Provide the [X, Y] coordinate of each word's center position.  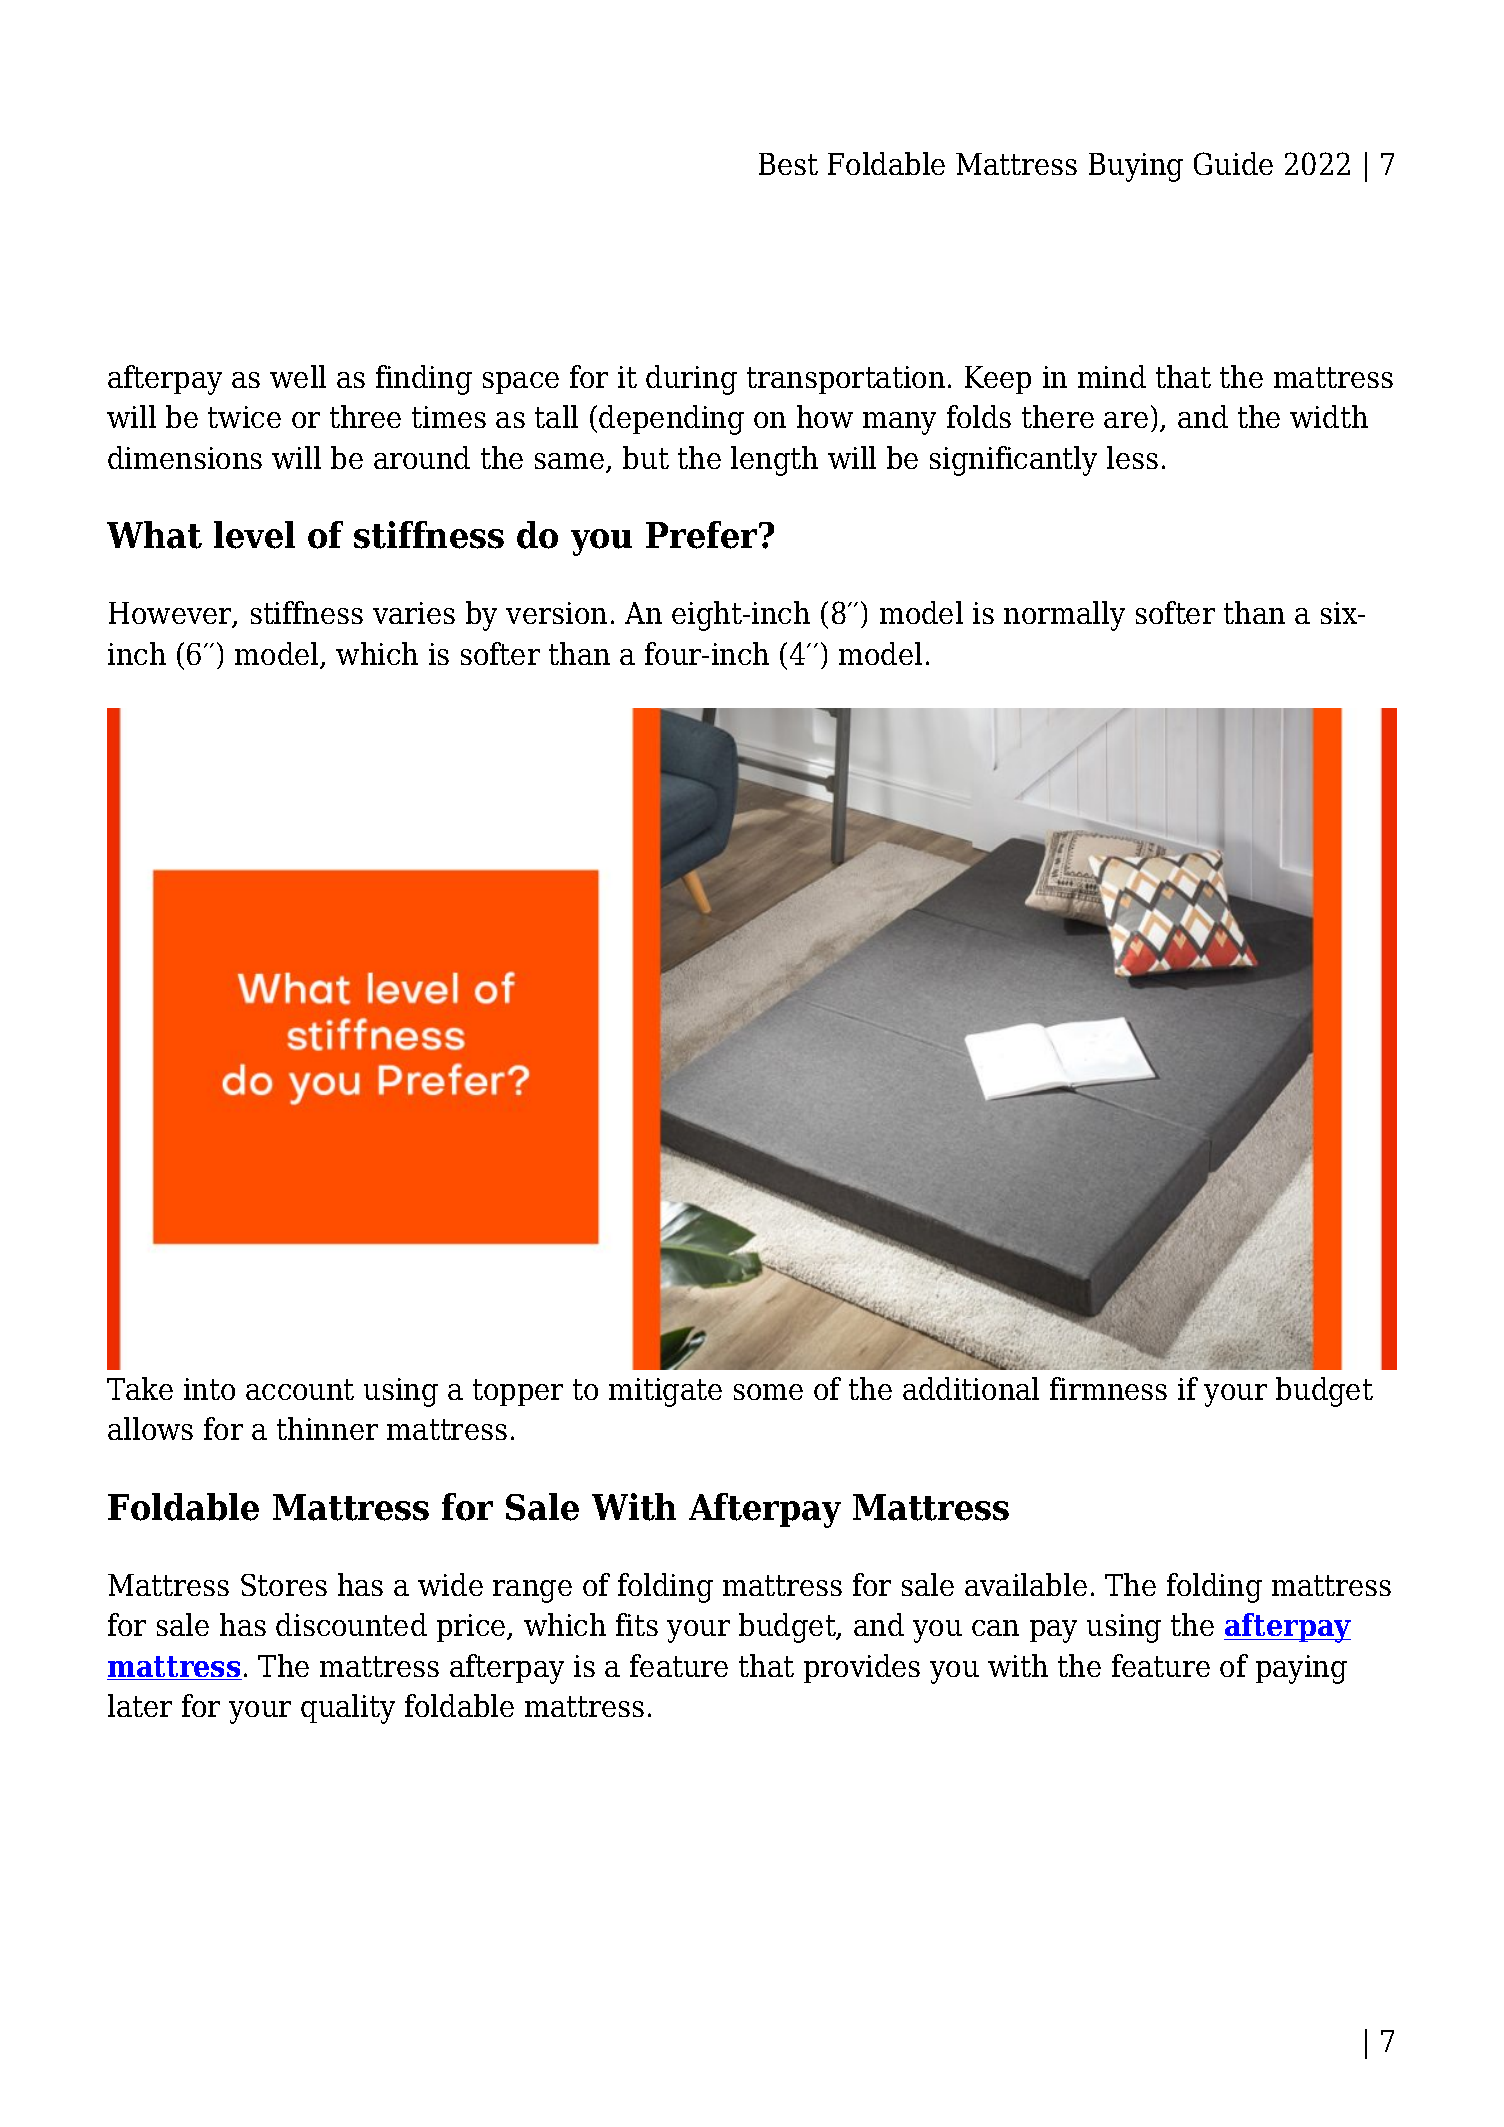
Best [788, 164]
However [171, 615]
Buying [1136, 167]
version [556, 613]
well [298, 376]
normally [1064, 616]
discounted [351, 1624]
